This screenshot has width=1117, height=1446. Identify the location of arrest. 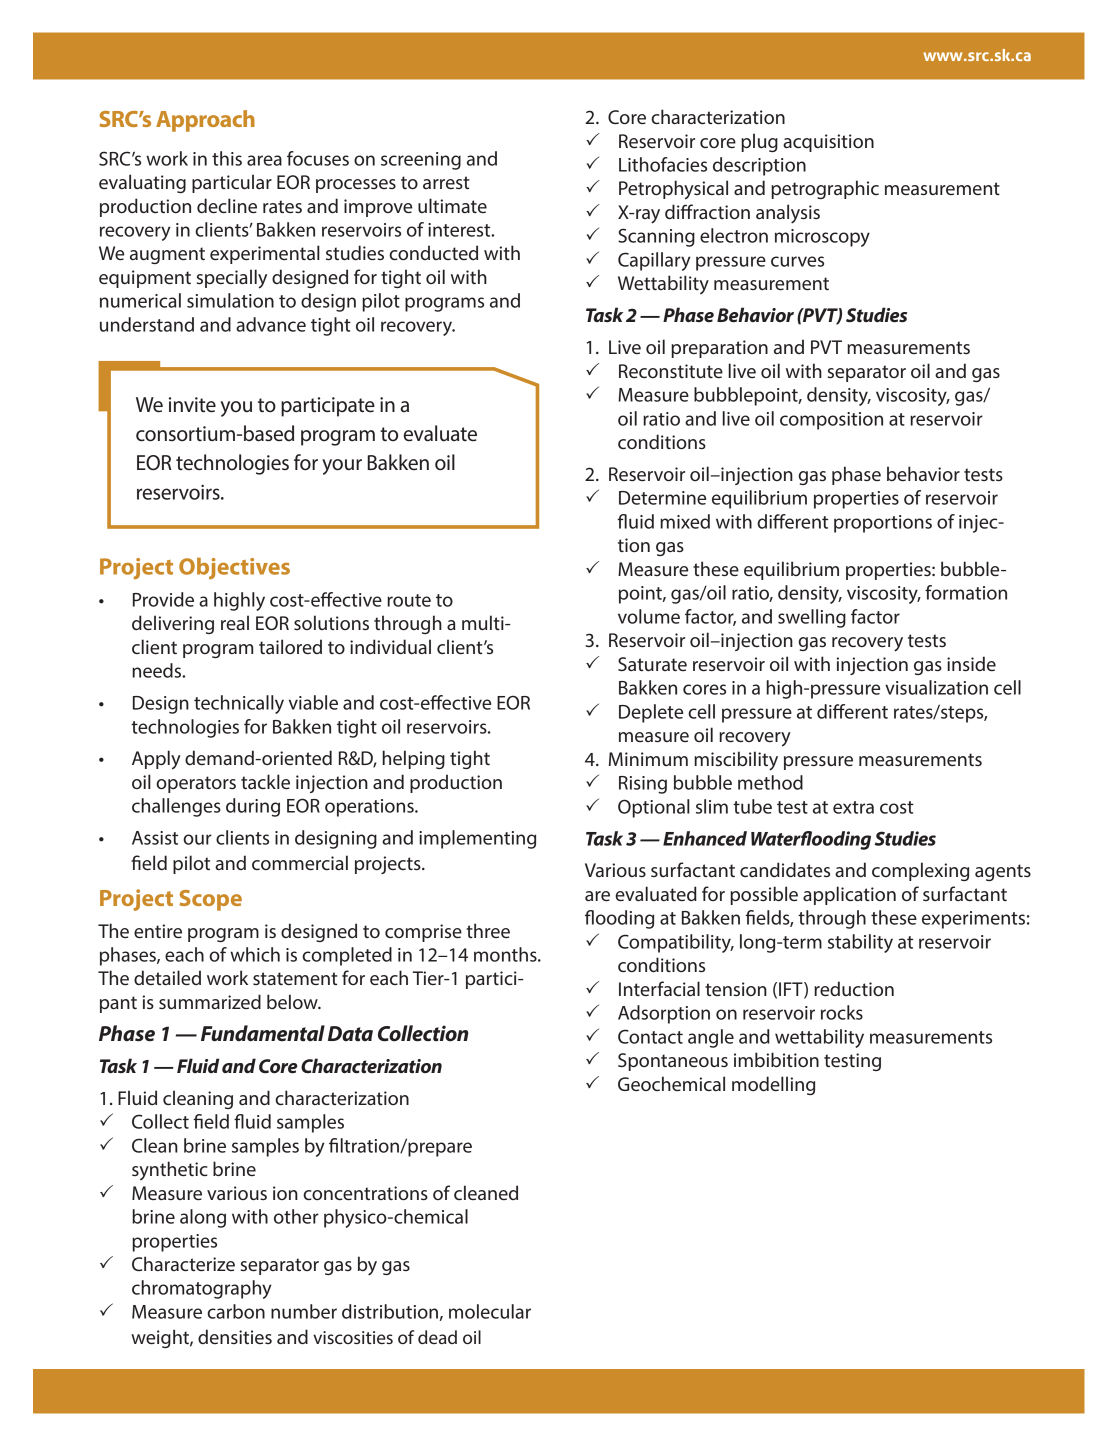
(446, 182).
